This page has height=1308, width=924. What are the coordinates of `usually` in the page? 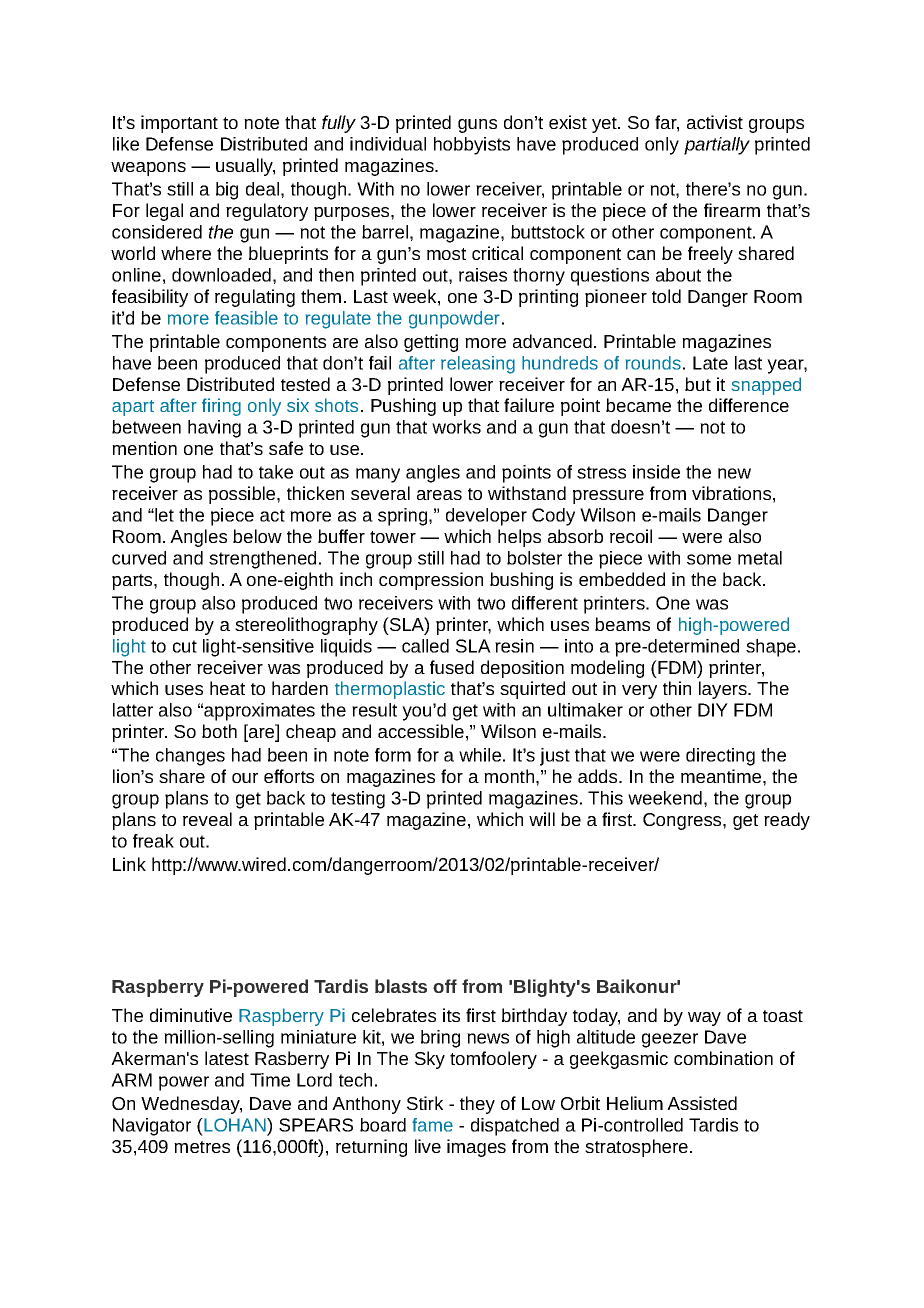 It's located at (245, 167).
